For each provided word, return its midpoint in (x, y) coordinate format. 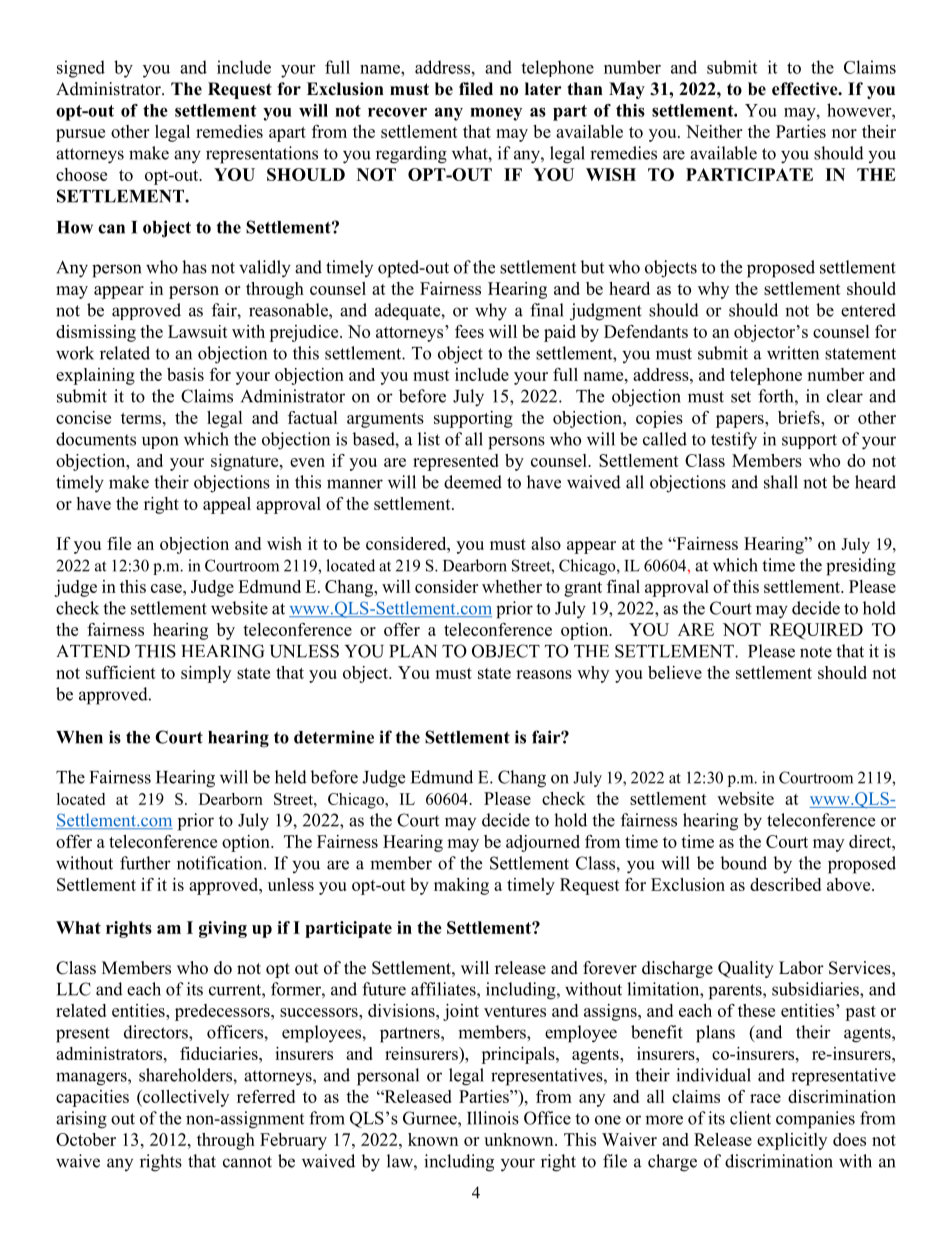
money (496, 114)
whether (512, 586)
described (785, 884)
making (461, 886)
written (793, 353)
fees (469, 331)
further (145, 863)
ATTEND (93, 651)
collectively (185, 1098)
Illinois (493, 1118)
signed (81, 69)
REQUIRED (816, 631)
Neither (714, 131)
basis (185, 374)
